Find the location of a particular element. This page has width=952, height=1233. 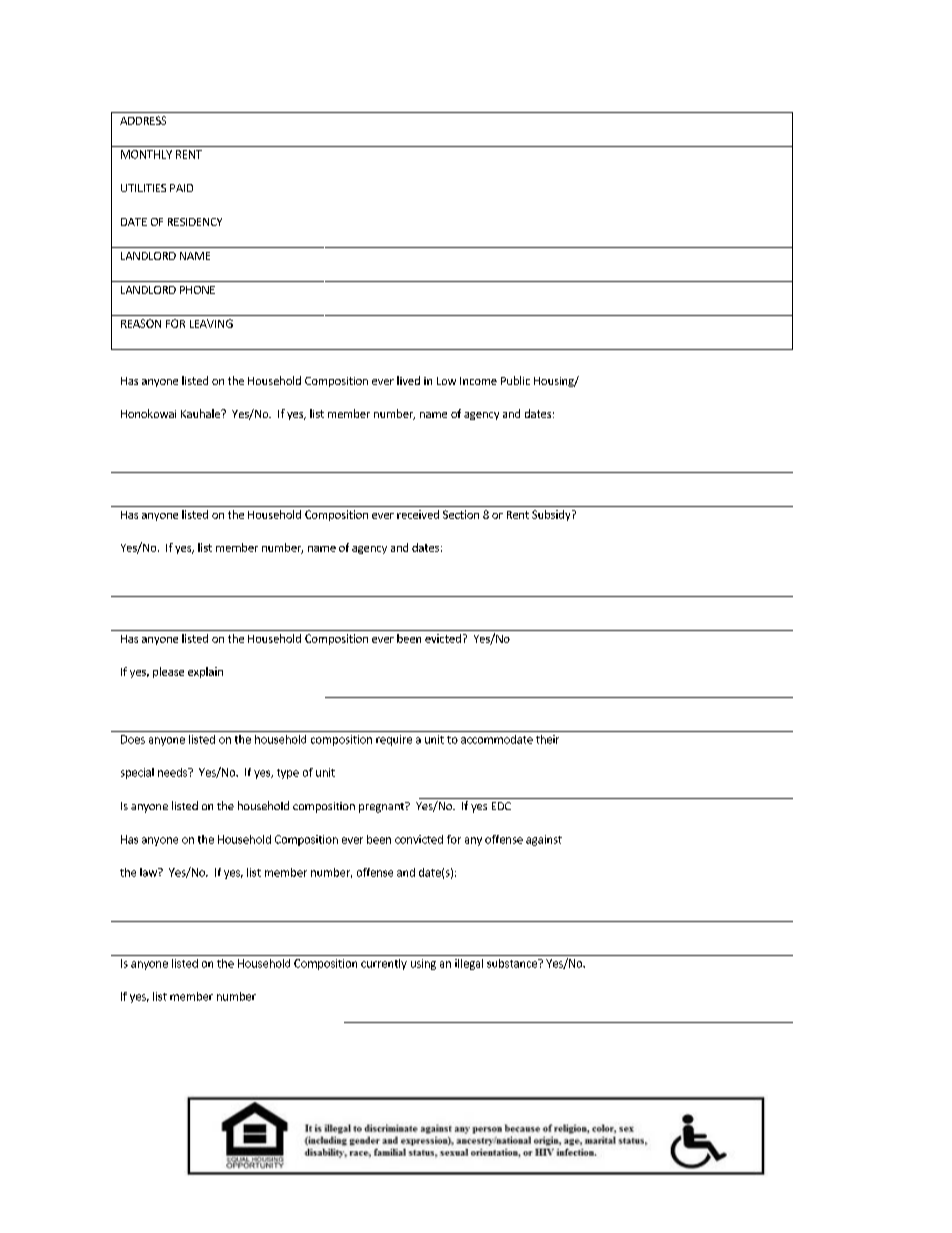

RESIDENCY is located at coordinates (195, 222).
